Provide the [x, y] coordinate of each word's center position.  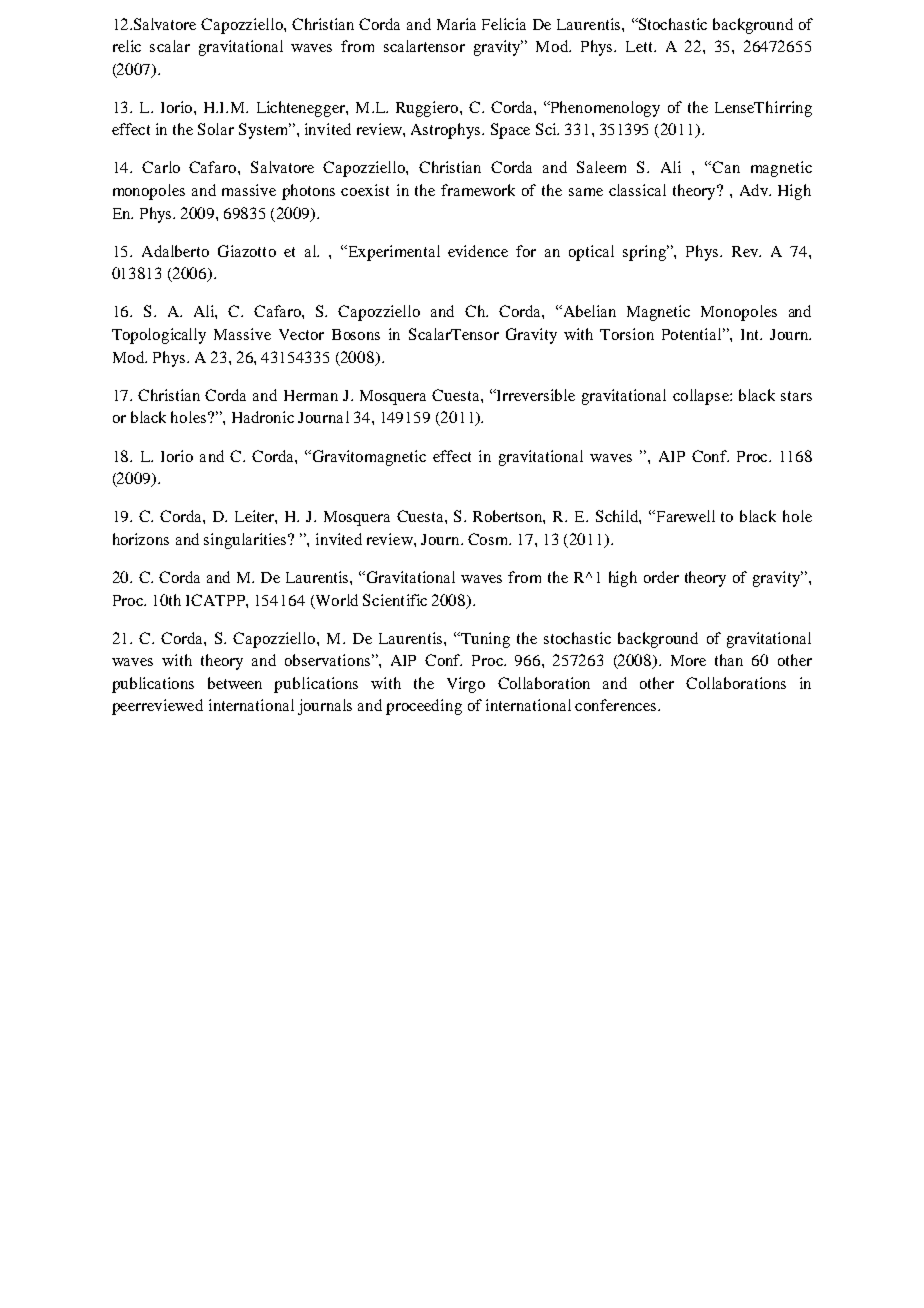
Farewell [684, 516]
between [235, 683]
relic [127, 46]
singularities [246, 541]
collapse [702, 397]
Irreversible [535, 395]
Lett [641, 46]
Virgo [466, 685]
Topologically [159, 336]
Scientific [395, 600]
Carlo [161, 167]
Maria [456, 24]
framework [478, 190]
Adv [755, 190]
